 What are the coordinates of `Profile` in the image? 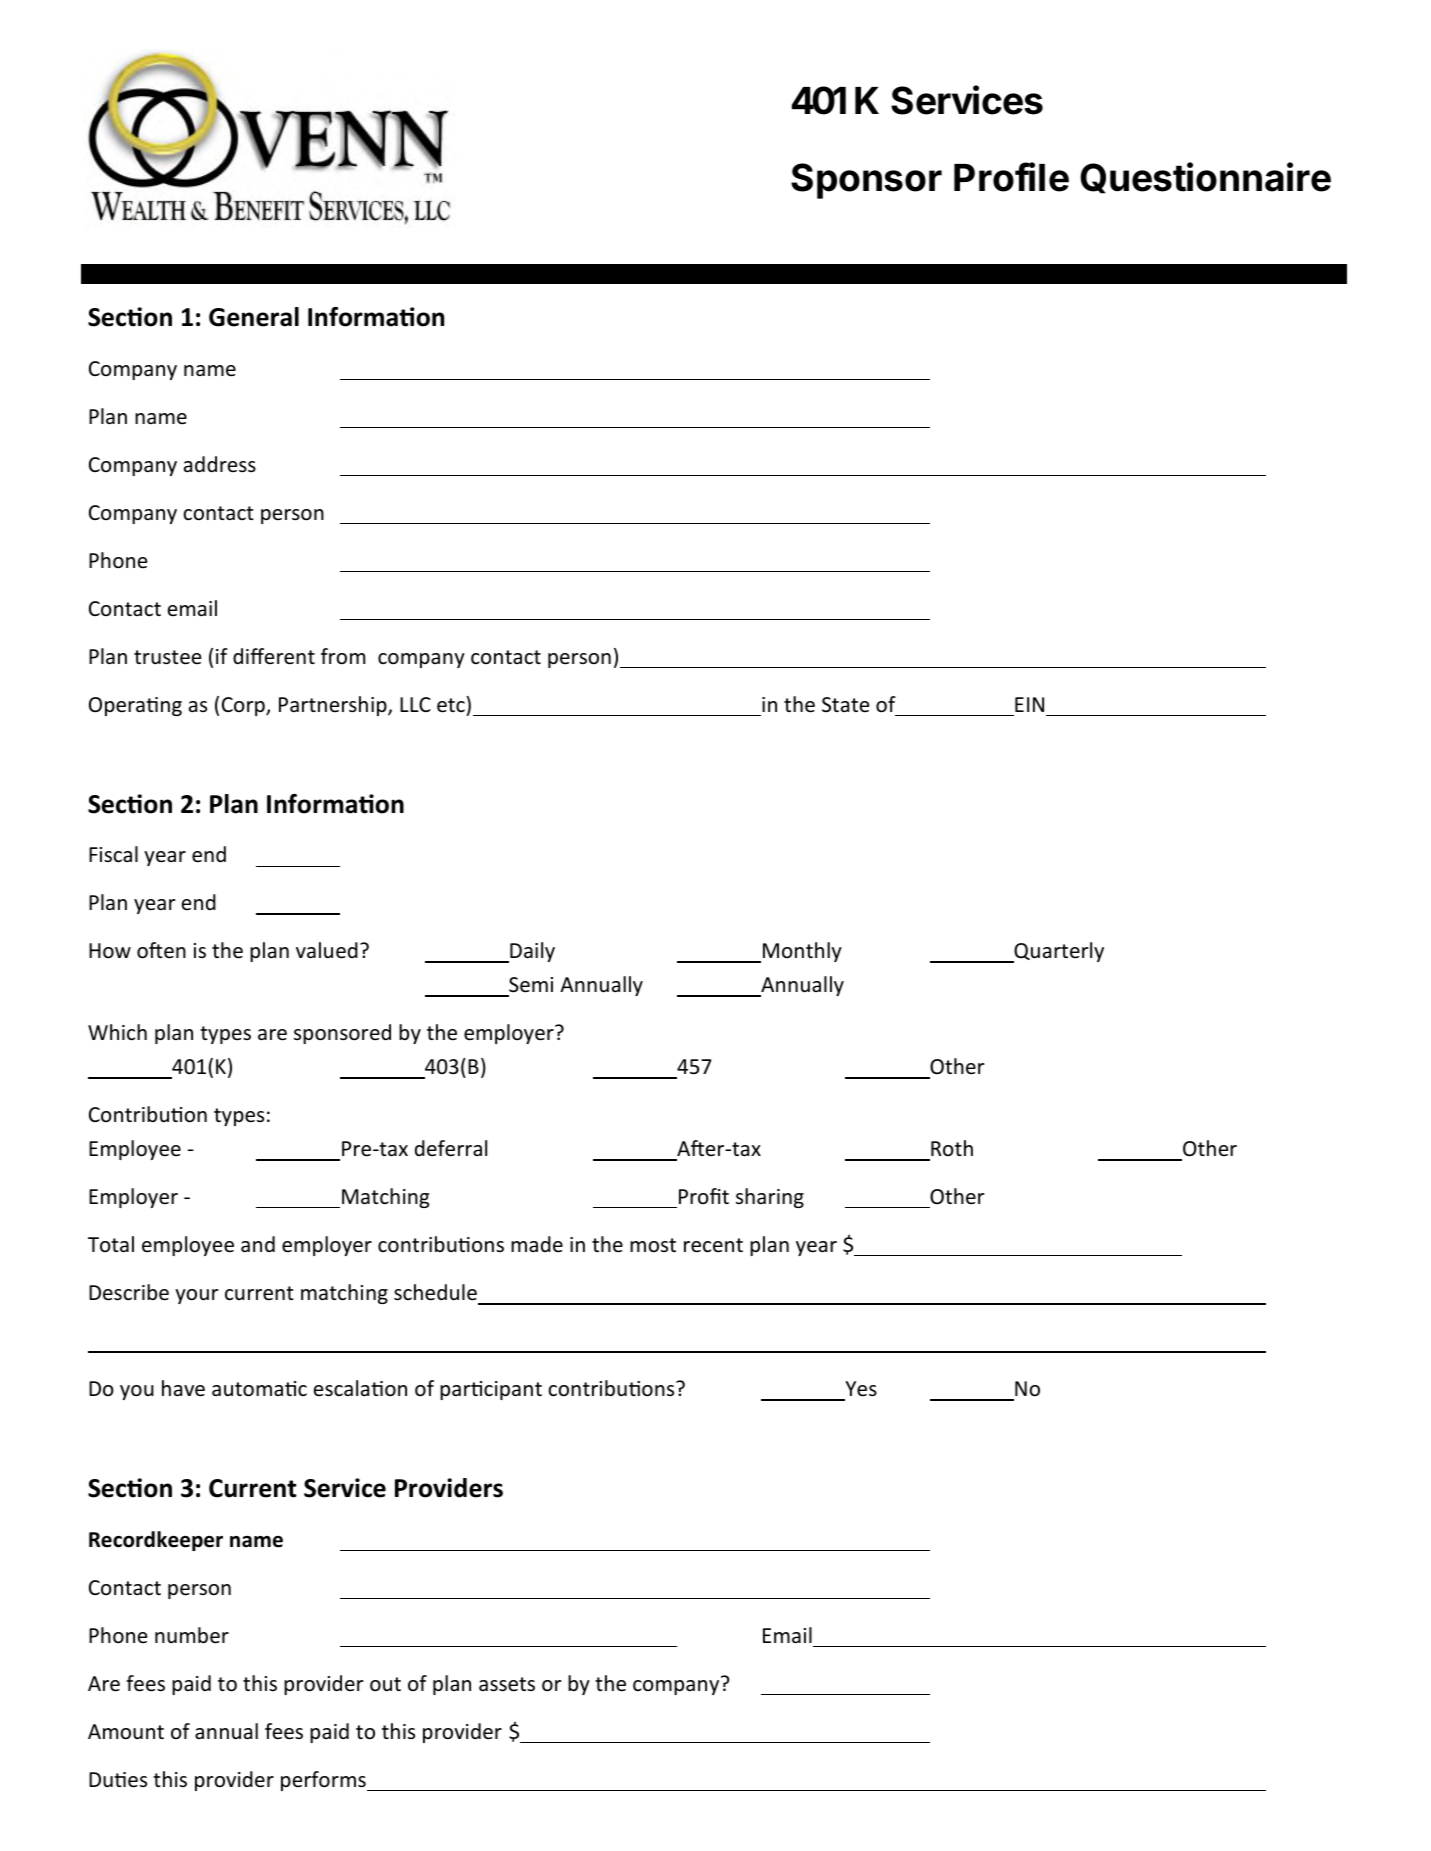 It's located at (1011, 177).
